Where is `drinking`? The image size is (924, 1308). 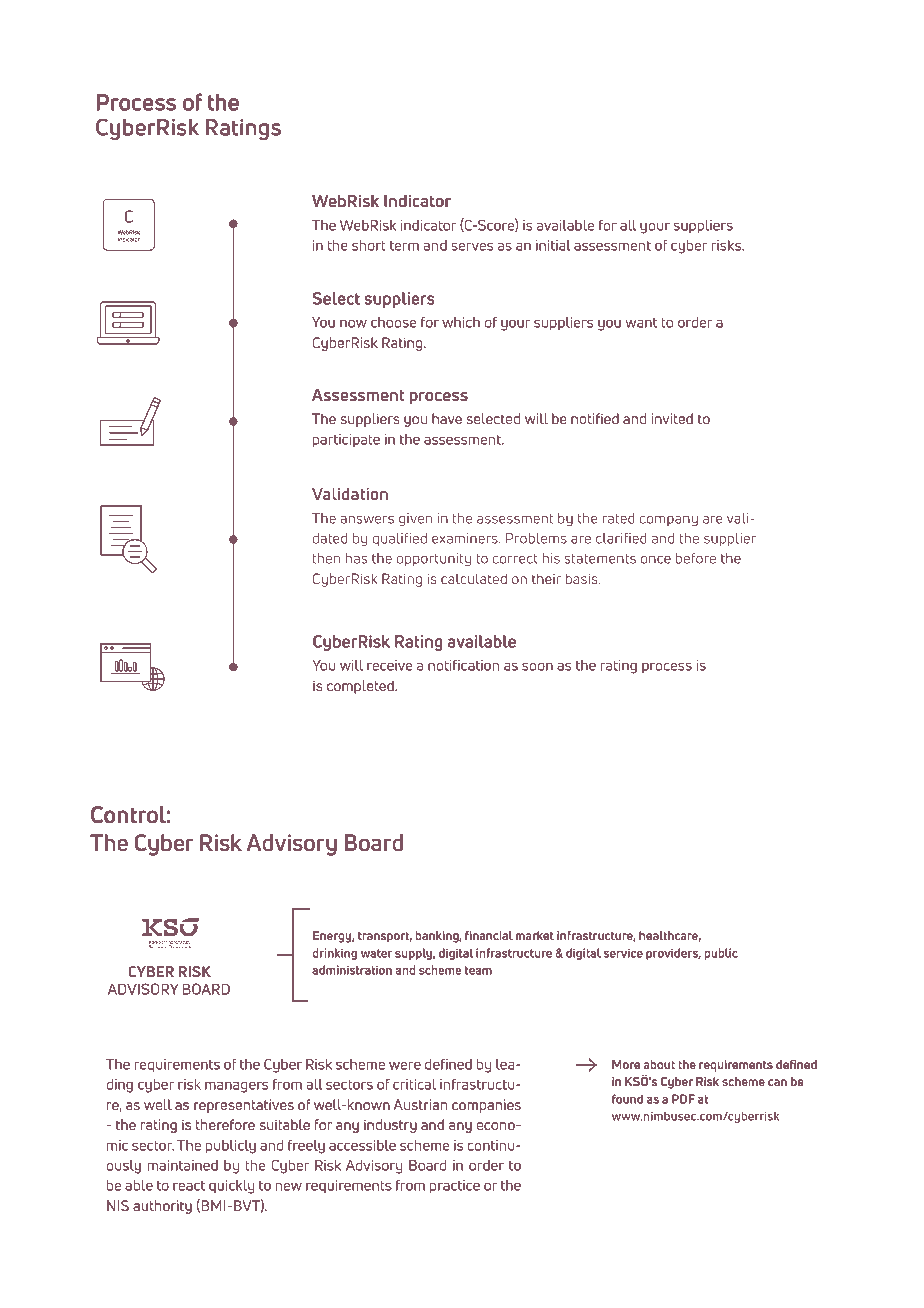
drinking is located at coordinates (335, 954).
